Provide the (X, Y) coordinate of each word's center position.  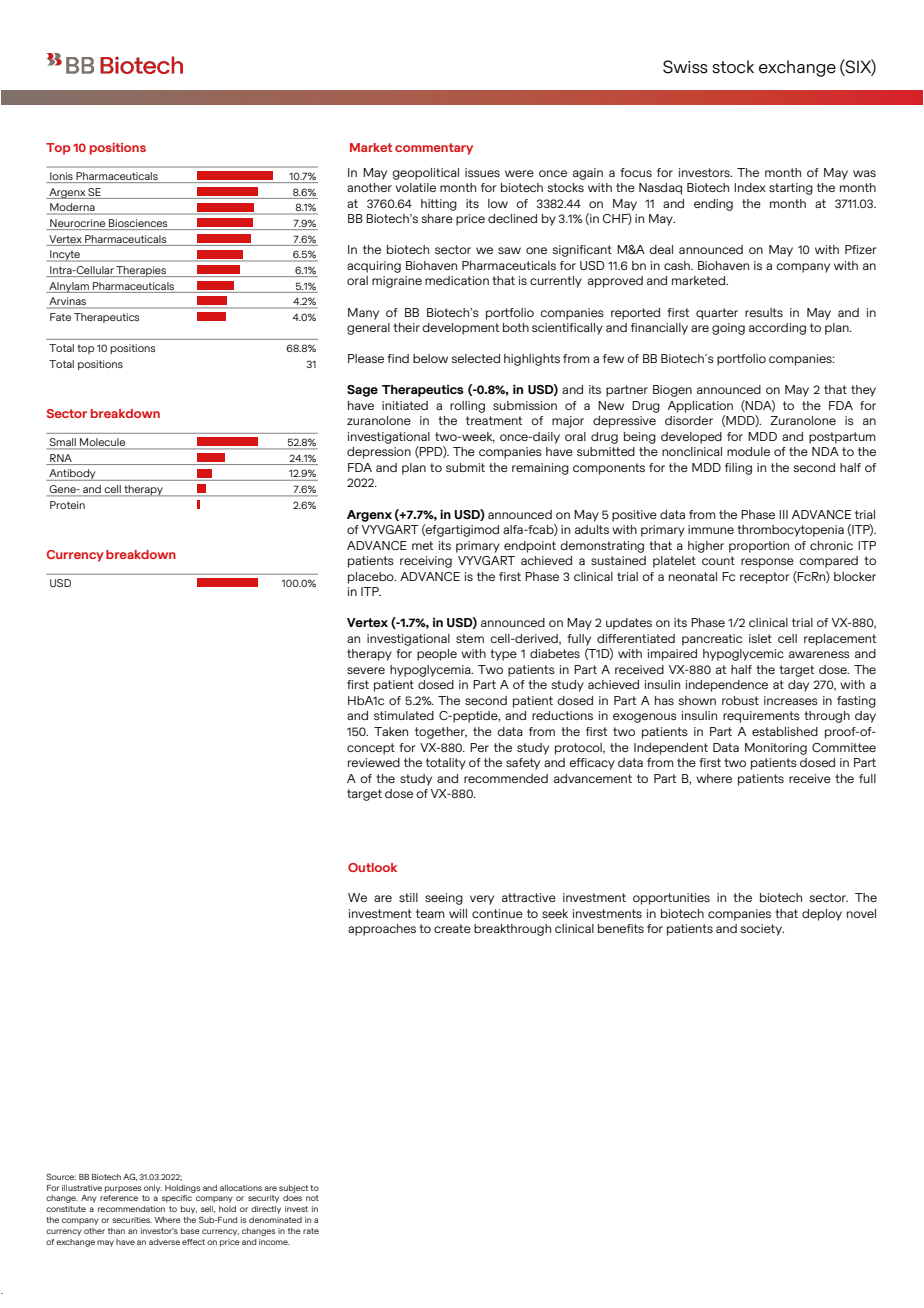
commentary (434, 149)
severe (366, 670)
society (762, 930)
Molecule (103, 443)
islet (760, 638)
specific (177, 1199)
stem (470, 638)
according (777, 329)
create (452, 928)
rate (311, 1231)
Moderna (72, 208)
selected (475, 358)
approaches (382, 930)
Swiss (685, 67)
